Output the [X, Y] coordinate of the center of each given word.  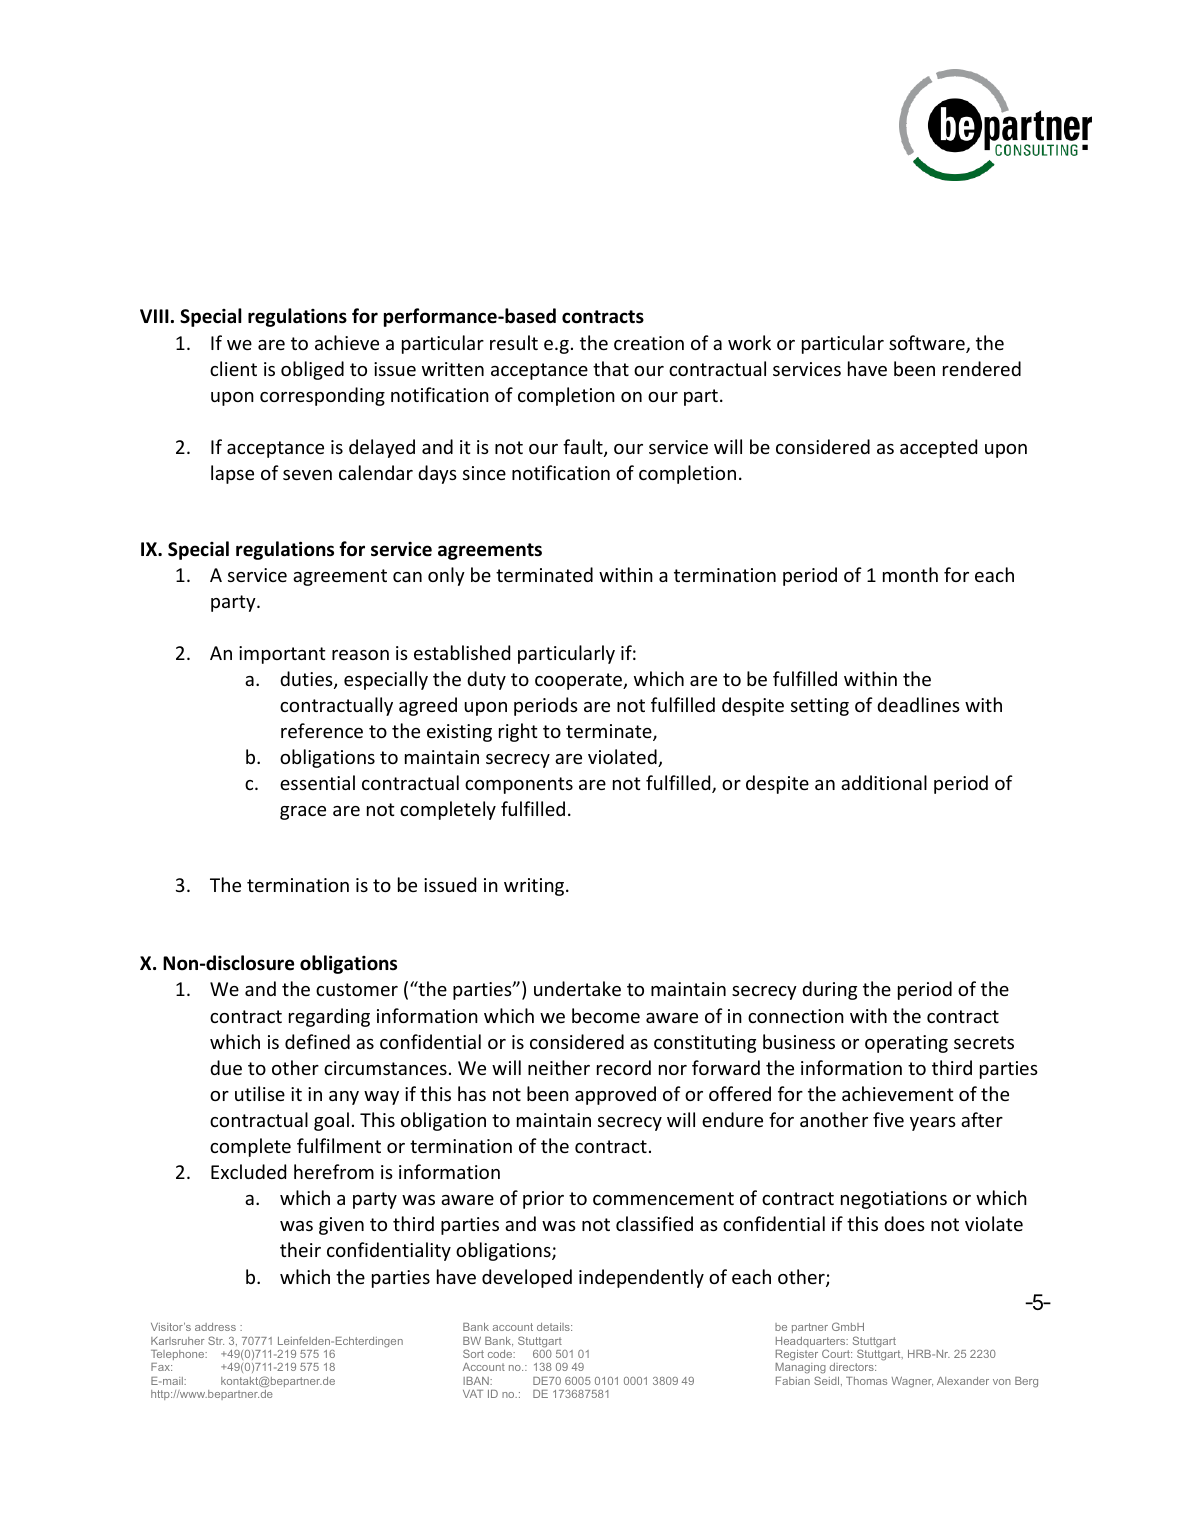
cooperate [580, 681]
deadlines [918, 704]
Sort [473, 1353]
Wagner [912, 1382]
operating [906, 1044]
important [282, 655]
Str [216, 1340]
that [611, 368]
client [233, 368]
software [928, 344]
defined [317, 1041]
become [606, 1015]
